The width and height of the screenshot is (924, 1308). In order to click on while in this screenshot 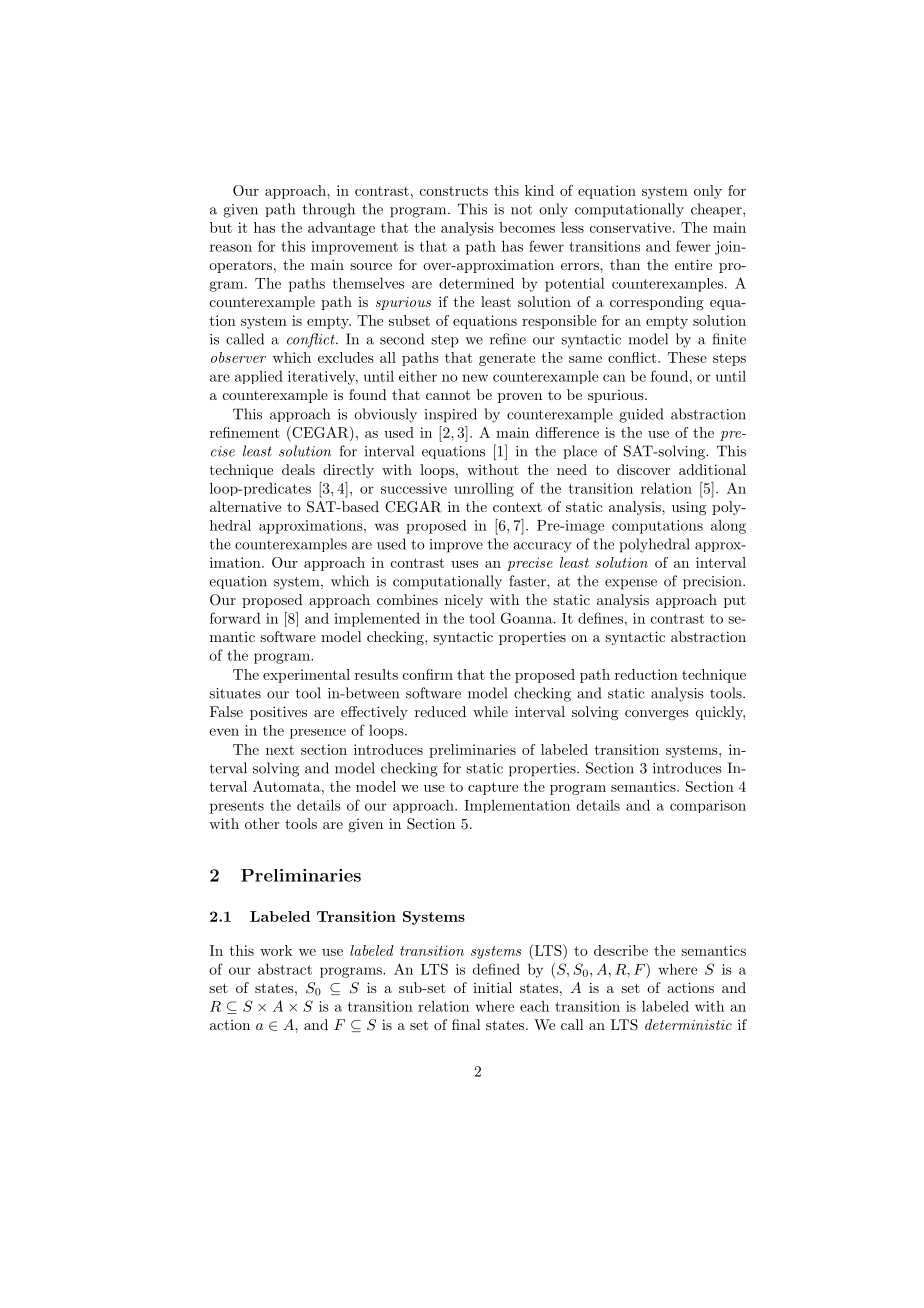, I will do `click(490, 711)`.
